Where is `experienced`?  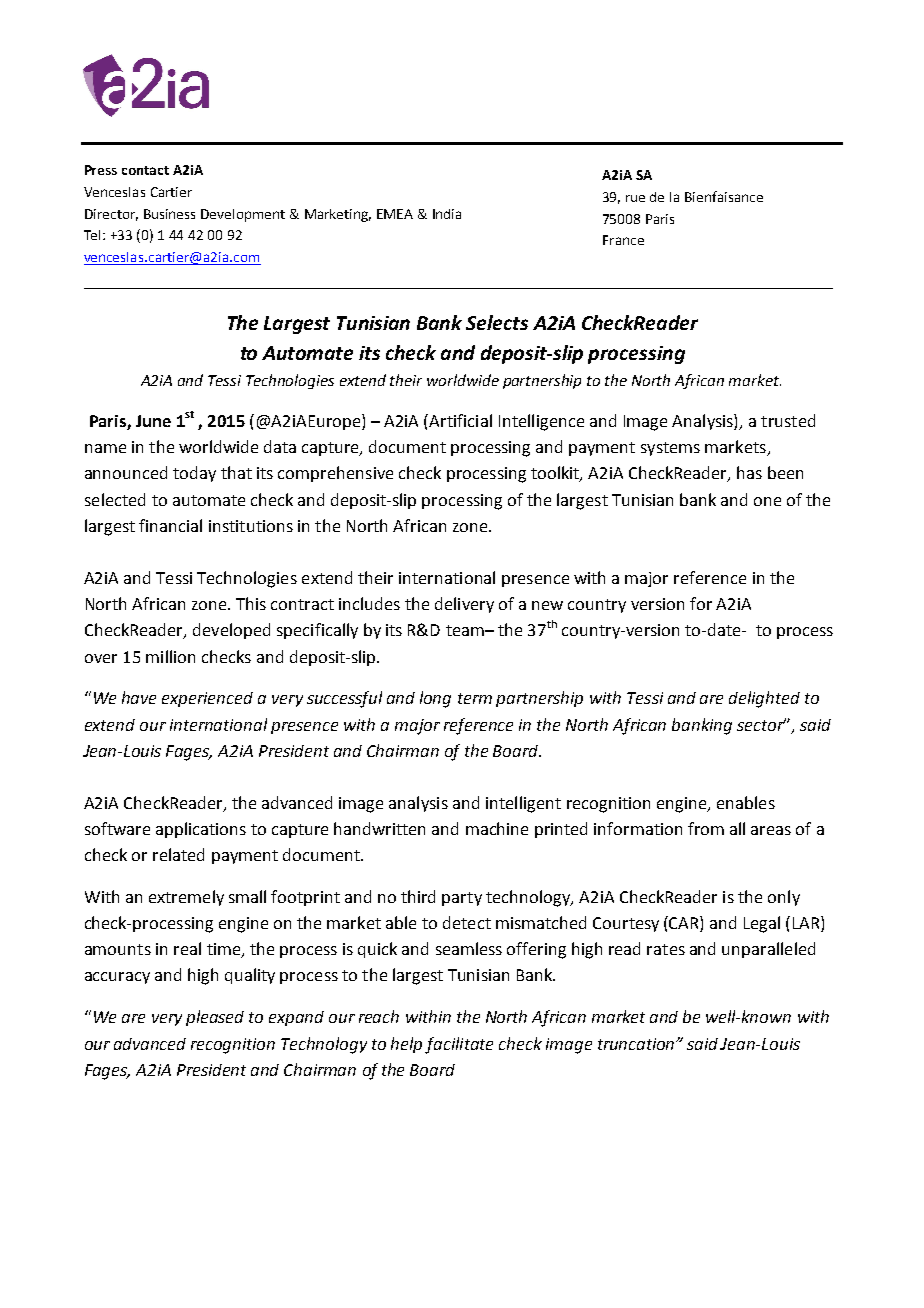
experienced is located at coordinates (207, 699).
